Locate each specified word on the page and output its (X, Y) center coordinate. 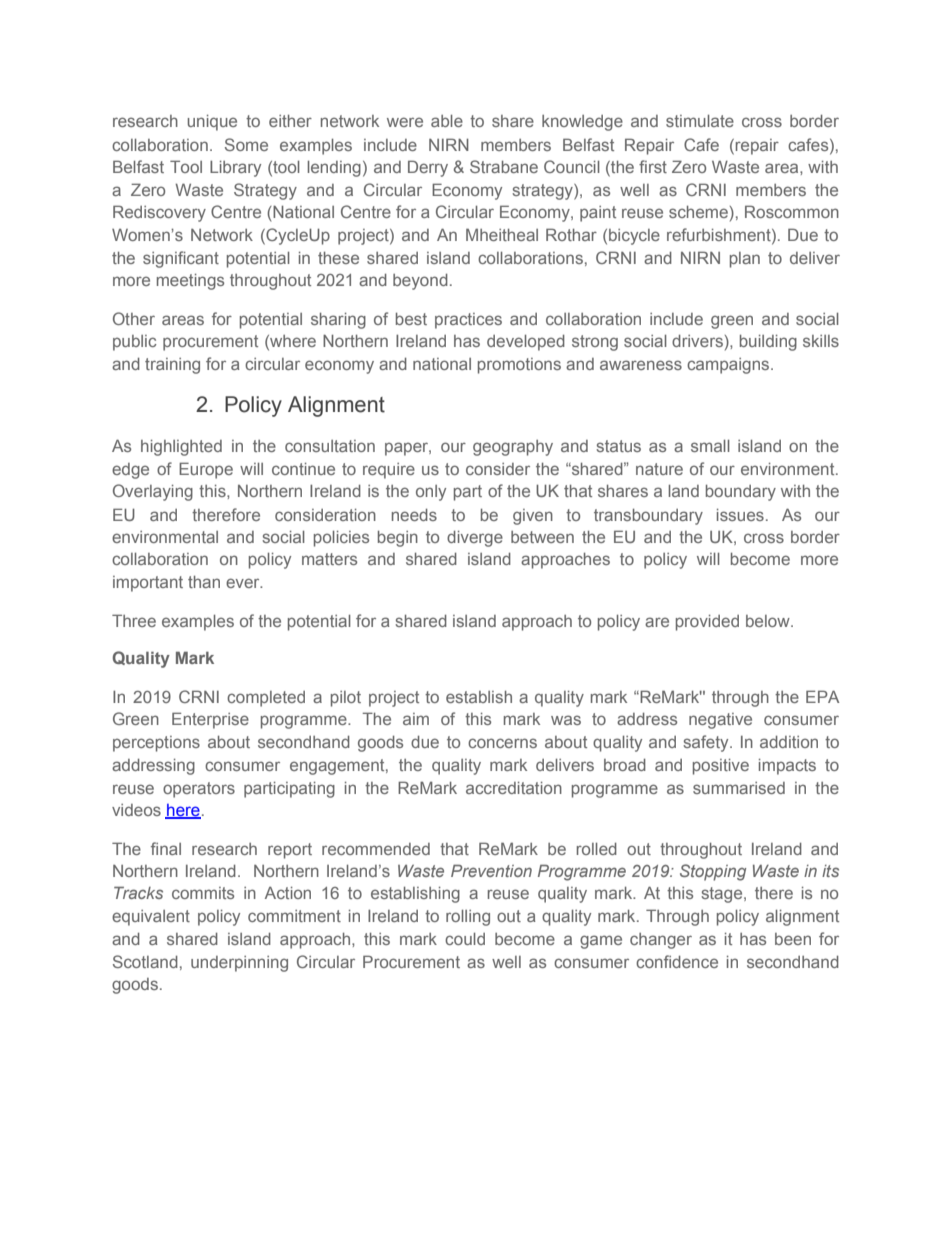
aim (416, 719)
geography (513, 448)
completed (266, 699)
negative (720, 721)
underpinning (239, 964)
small (710, 446)
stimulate (700, 121)
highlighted (181, 448)
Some (246, 144)
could (465, 939)
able (447, 121)
